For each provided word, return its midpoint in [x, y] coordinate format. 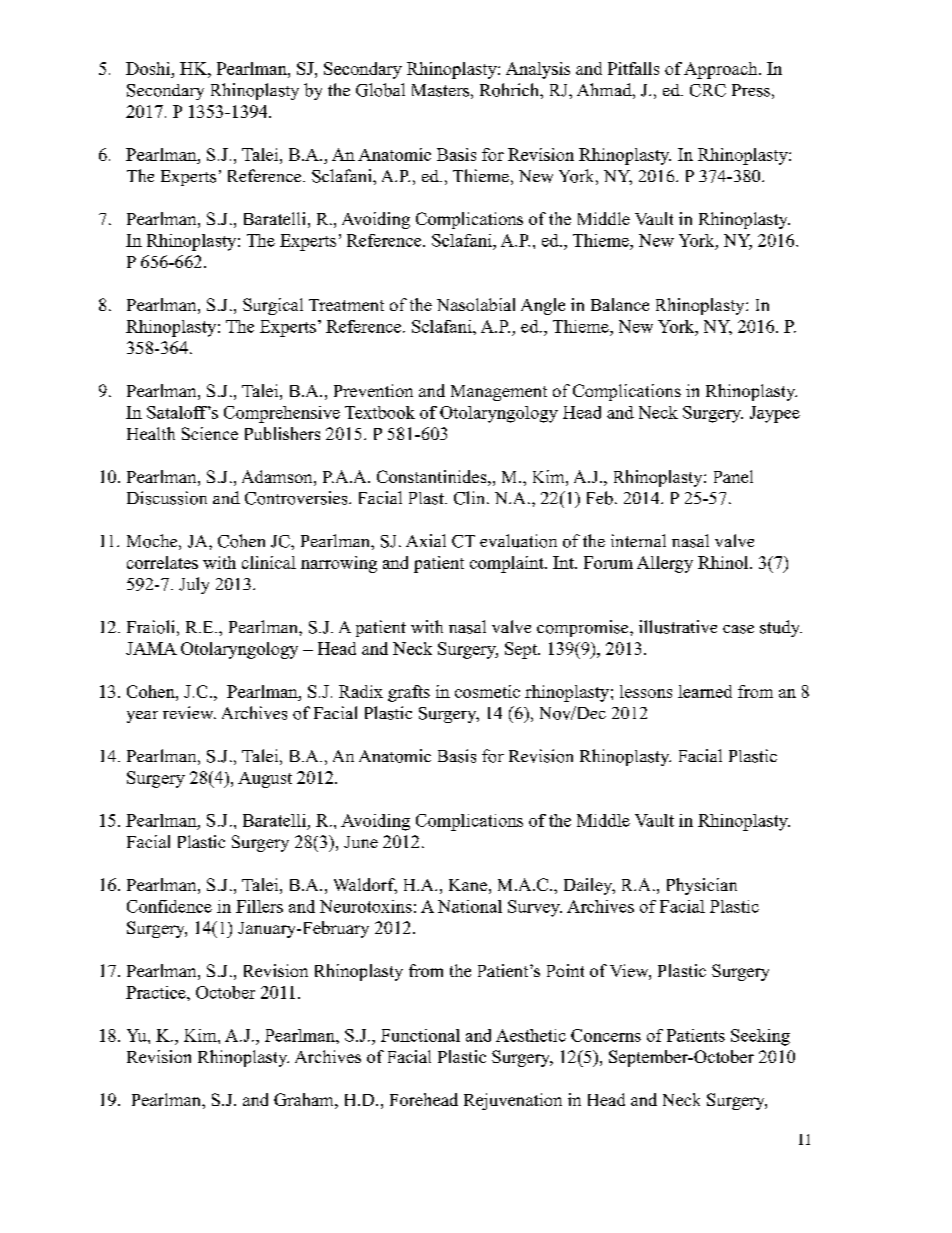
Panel [733, 476]
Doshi [149, 68]
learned [705, 691]
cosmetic [487, 691]
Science [210, 433]
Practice [157, 992]
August [265, 780]
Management [499, 393]
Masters [440, 90]
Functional [420, 1035]
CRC [708, 90]
